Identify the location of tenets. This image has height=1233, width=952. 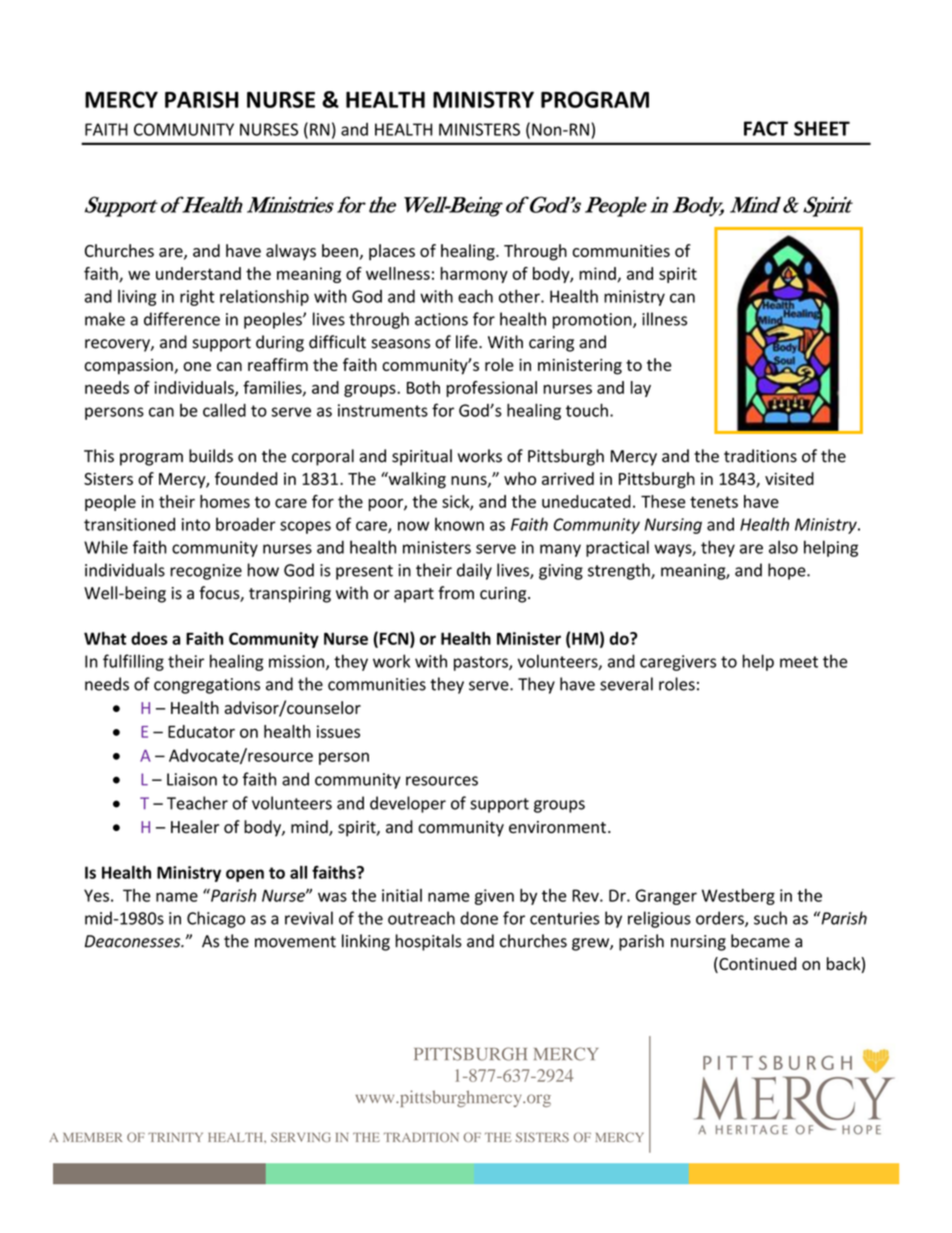
(714, 502).
